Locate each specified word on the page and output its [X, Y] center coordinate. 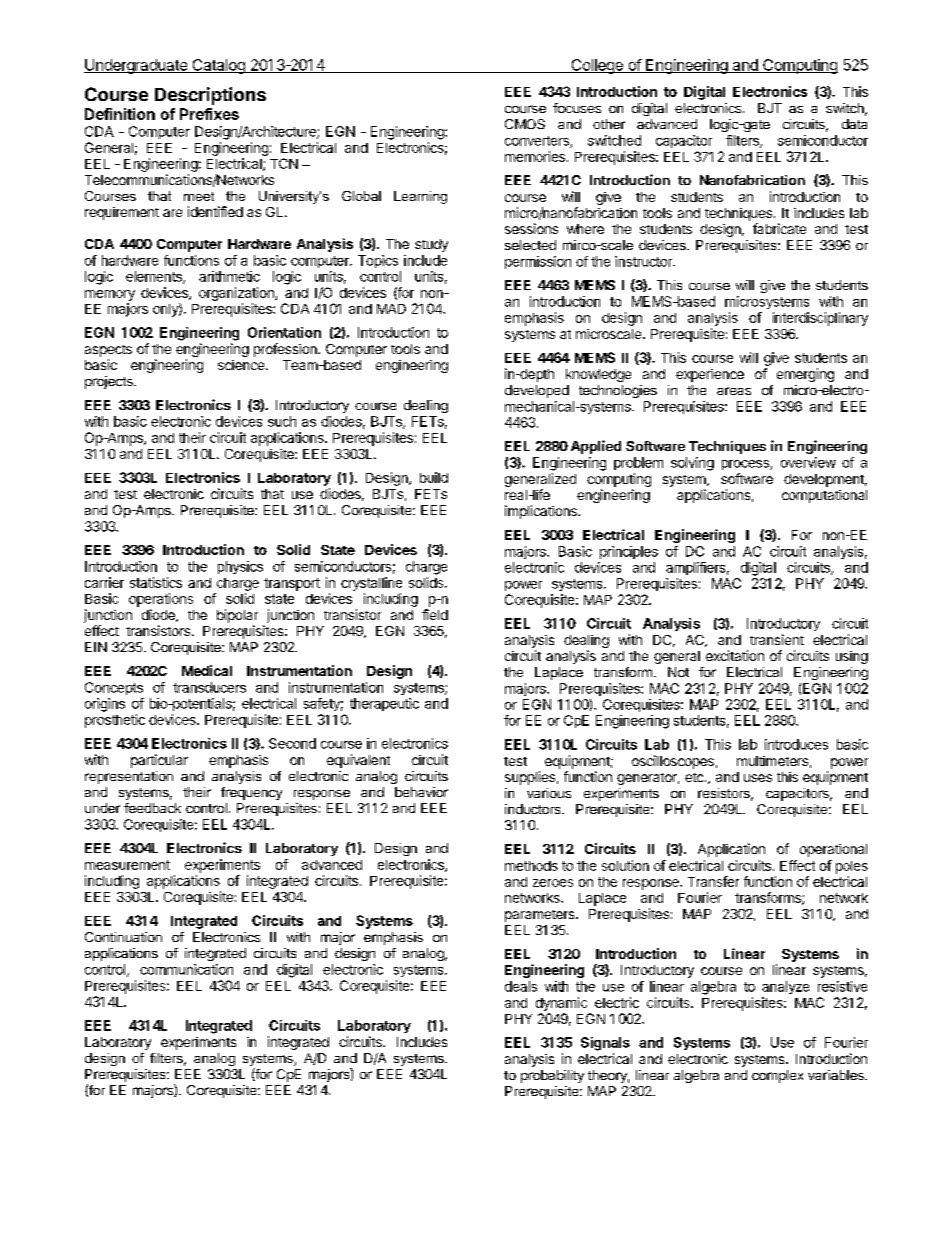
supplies [530, 778]
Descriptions [210, 96]
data [854, 124]
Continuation [123, 937]
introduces [796, 744]
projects [110, 382]
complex [777, 1076]
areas [734, 391]
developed [537, 391]
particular [159, 761]
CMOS [525, 124]
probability [552, 1076]
